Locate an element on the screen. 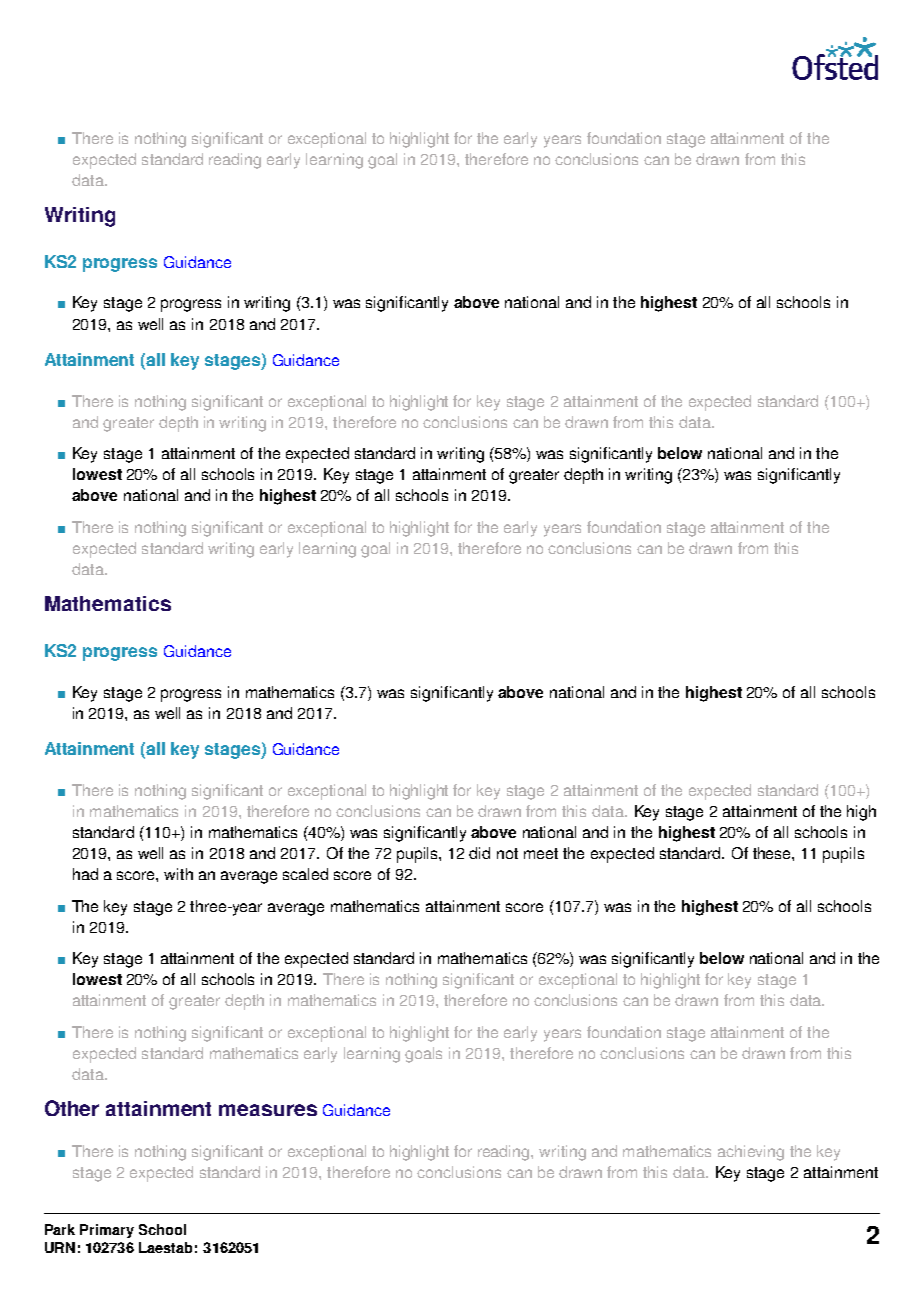 The width and height of the screenshot is (924, 1308). achieving is located at coordinates (751, 1153).
